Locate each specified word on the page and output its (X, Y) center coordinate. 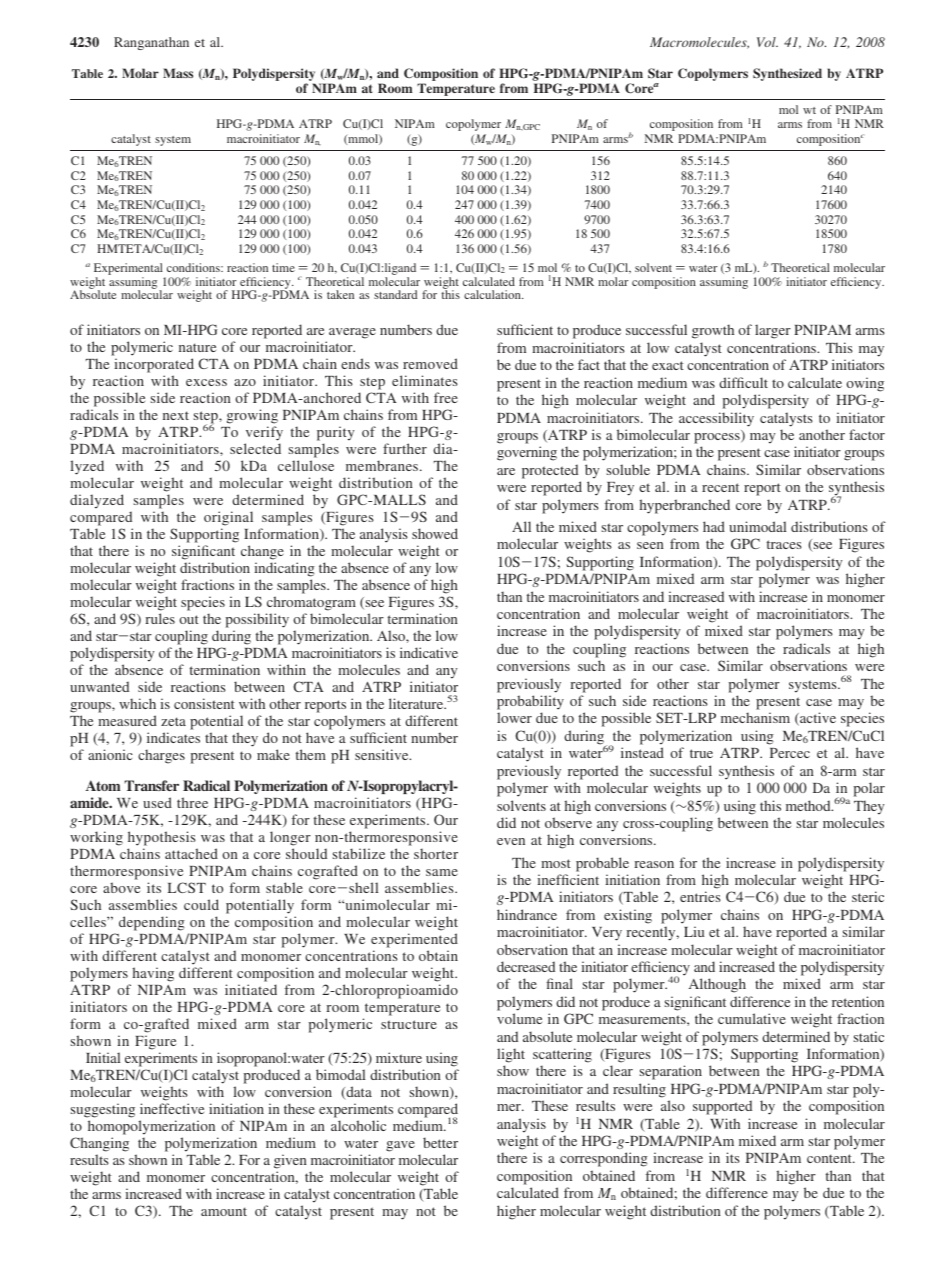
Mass (178, 73)
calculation (493, 294)
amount (224, 1211)
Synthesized (787, 74)
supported (722, 1107)
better (440, 1142)
